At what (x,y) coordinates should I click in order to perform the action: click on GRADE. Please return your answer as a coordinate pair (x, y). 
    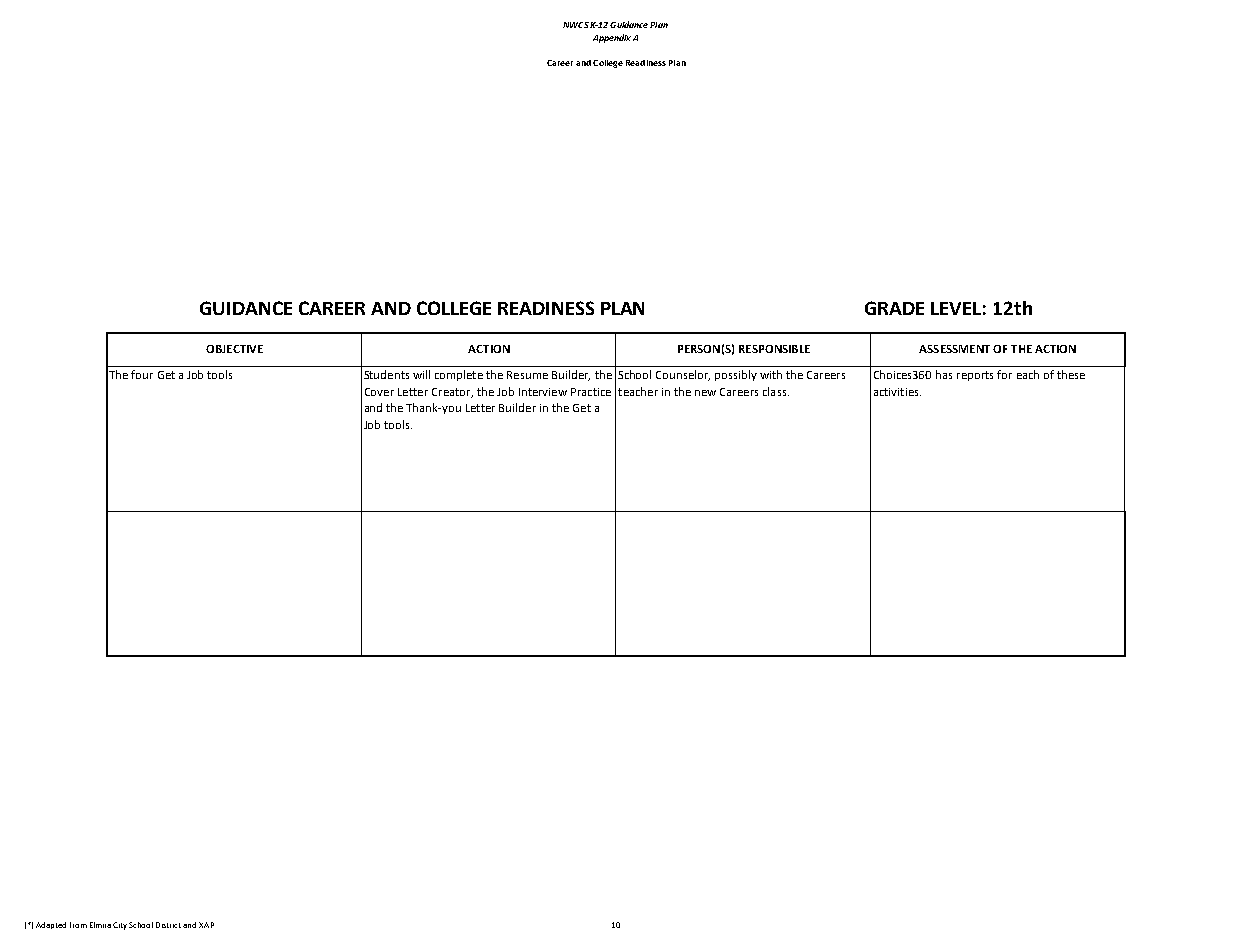
    Looking at the image, I should click on (894, 308).
